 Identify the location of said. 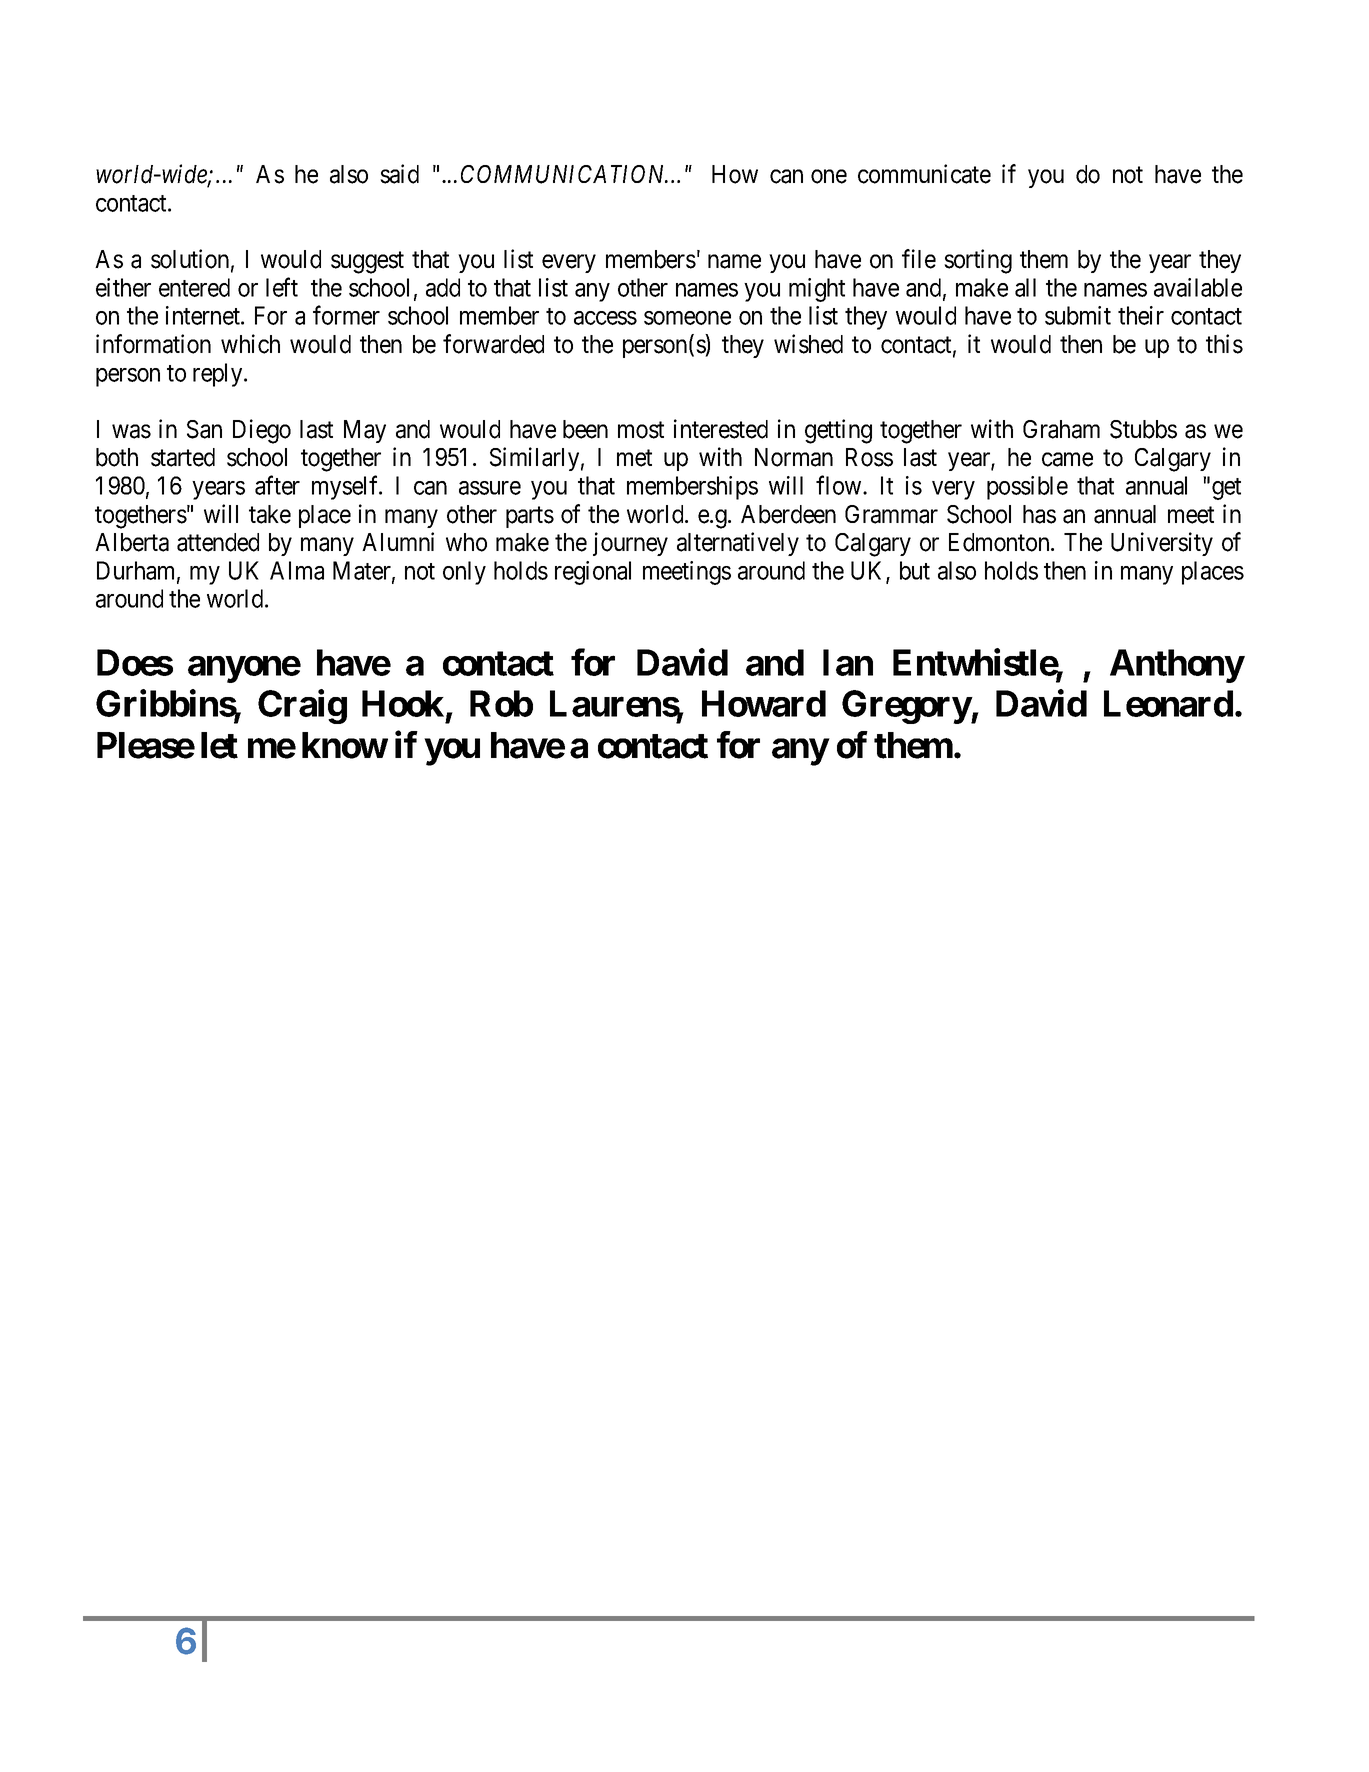
(399, 174).
